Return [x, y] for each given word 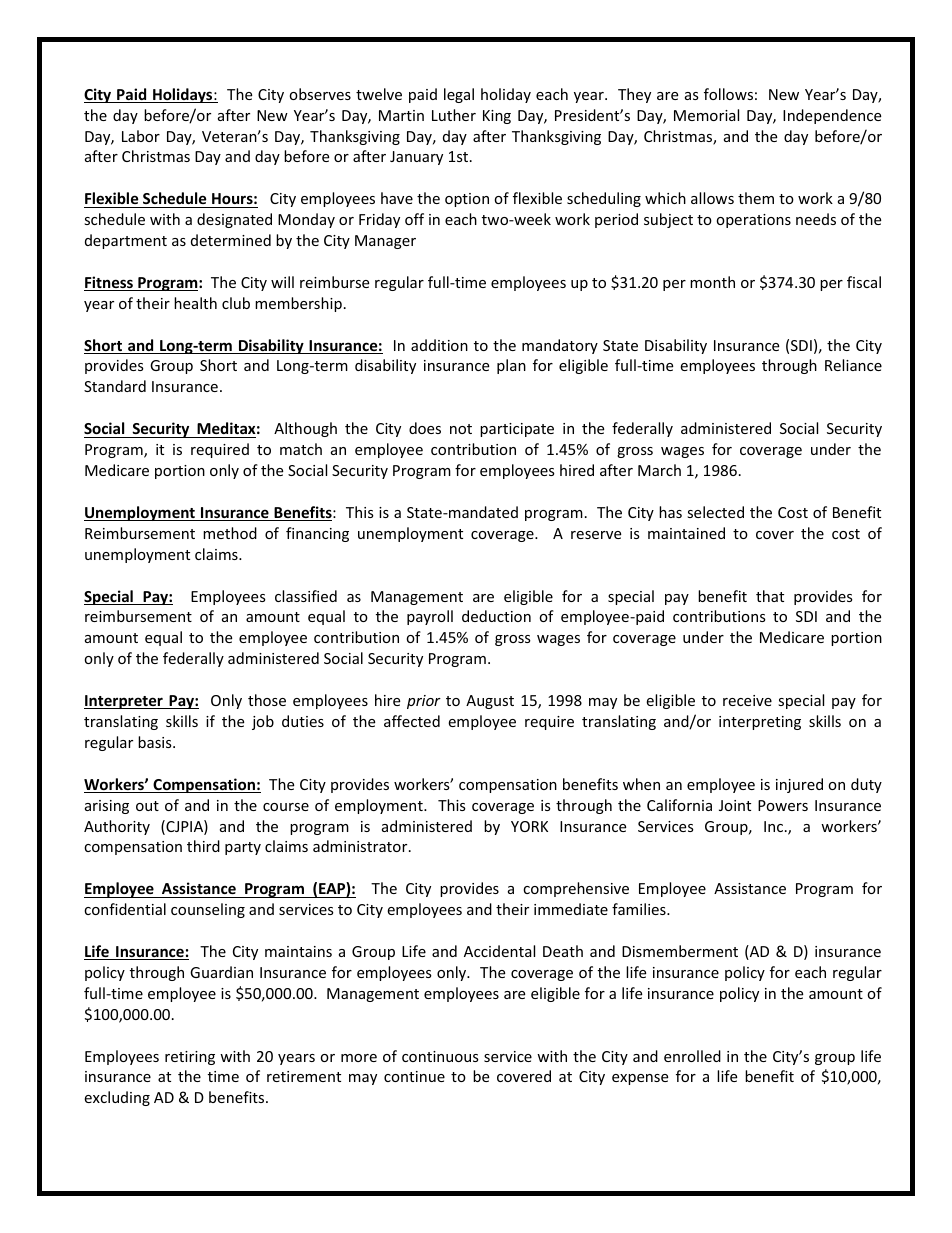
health [195, 303]
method [230, 533]
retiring [190, 1058]
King [497, 117]
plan [511, 366]
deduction [496, 616]
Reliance [853, 365]
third [203, 846]
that [770, 596]
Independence [832, 116]
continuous [440, 1056]
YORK [529, 826]
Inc [773, 826]
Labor [141, 136]
